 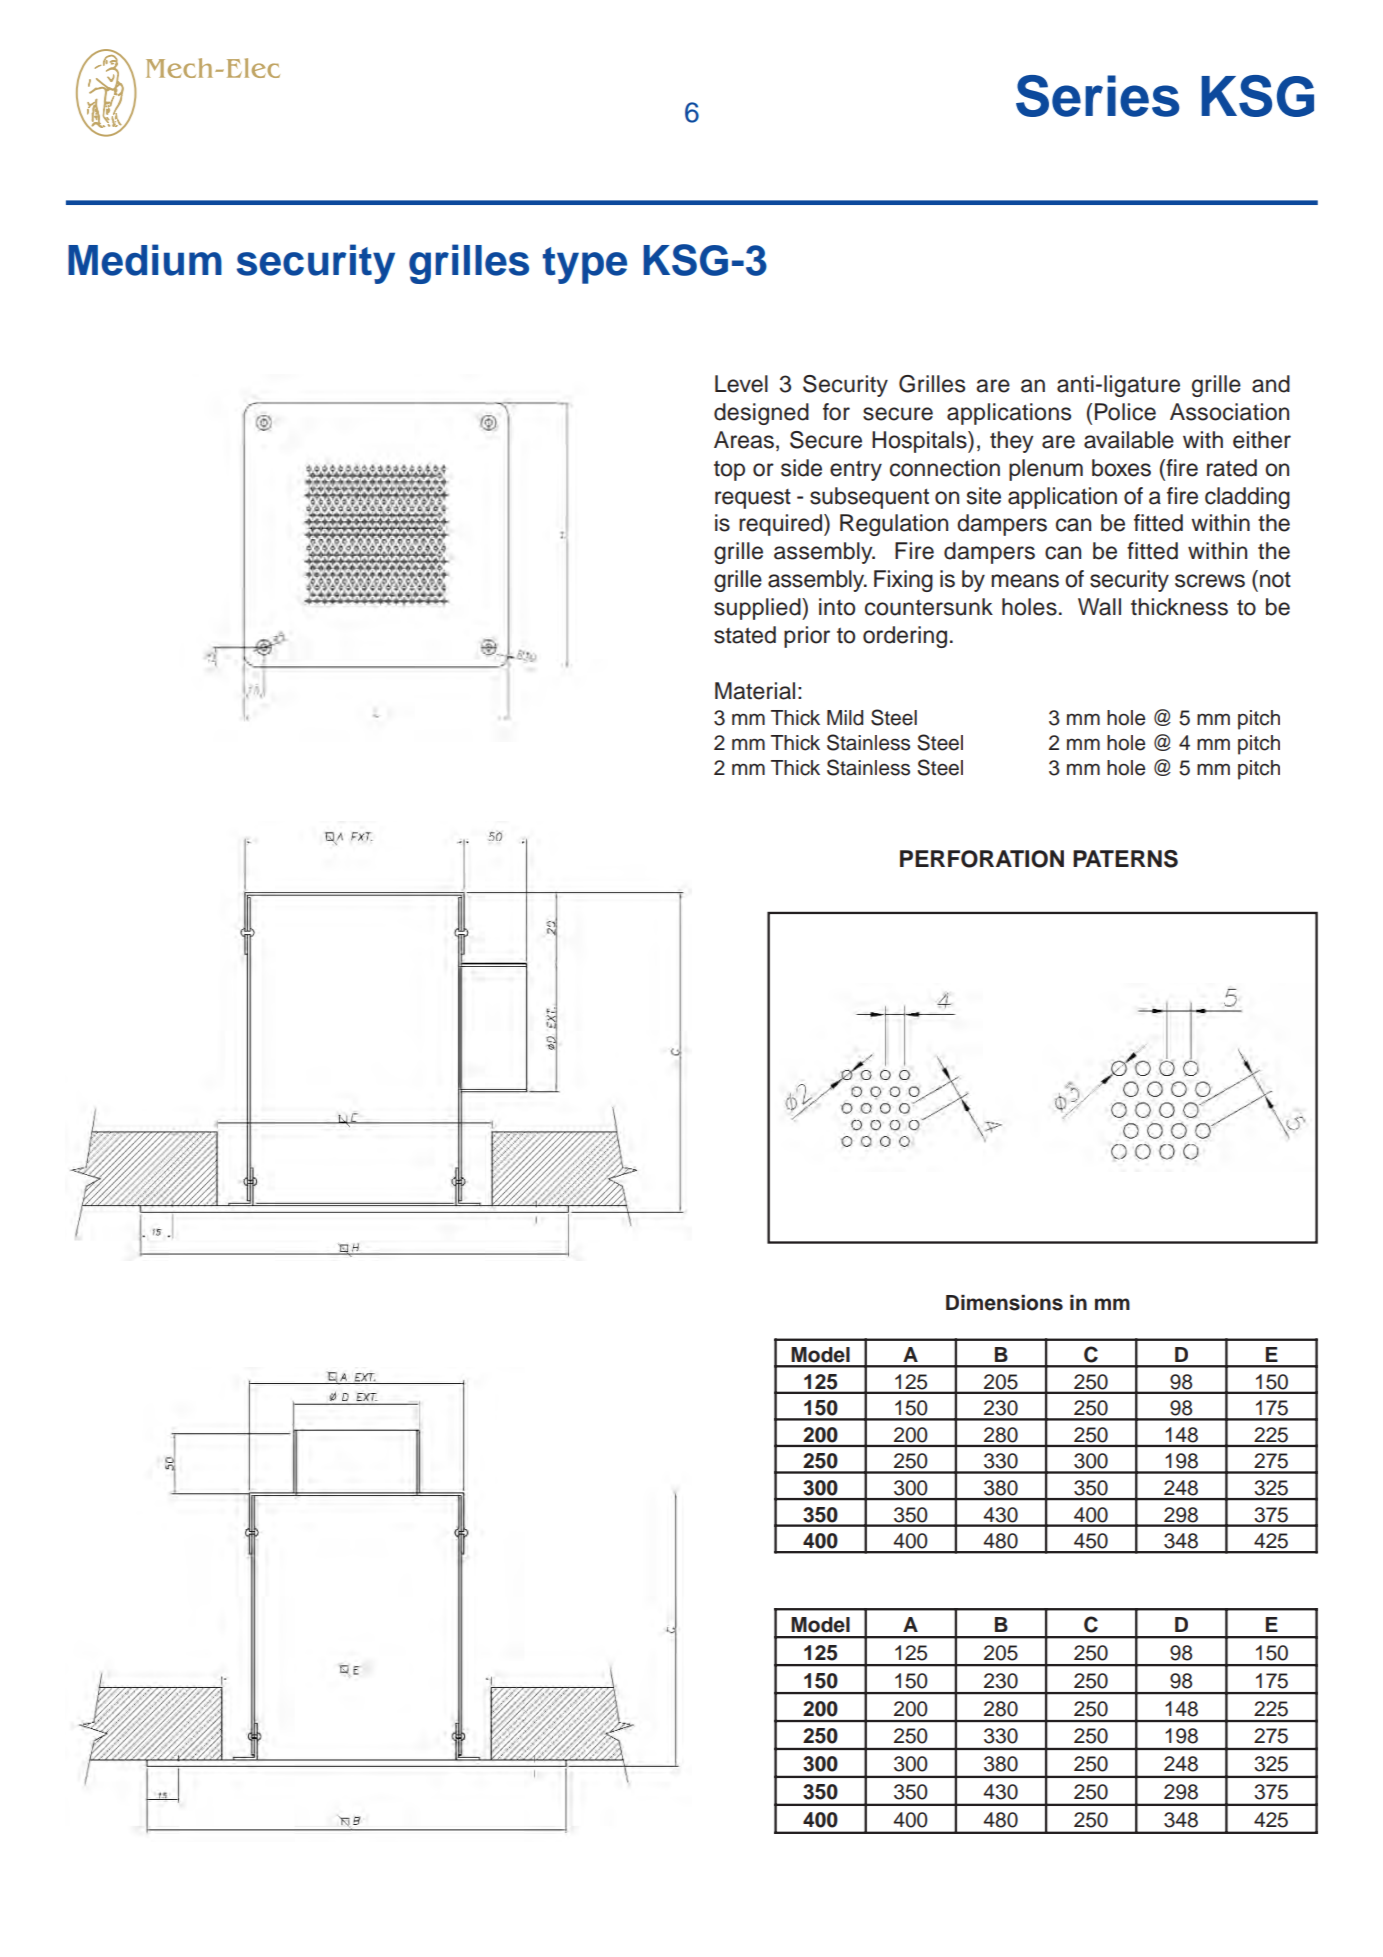 I want to click on PERFORATION, so click(x=982, y=859).
